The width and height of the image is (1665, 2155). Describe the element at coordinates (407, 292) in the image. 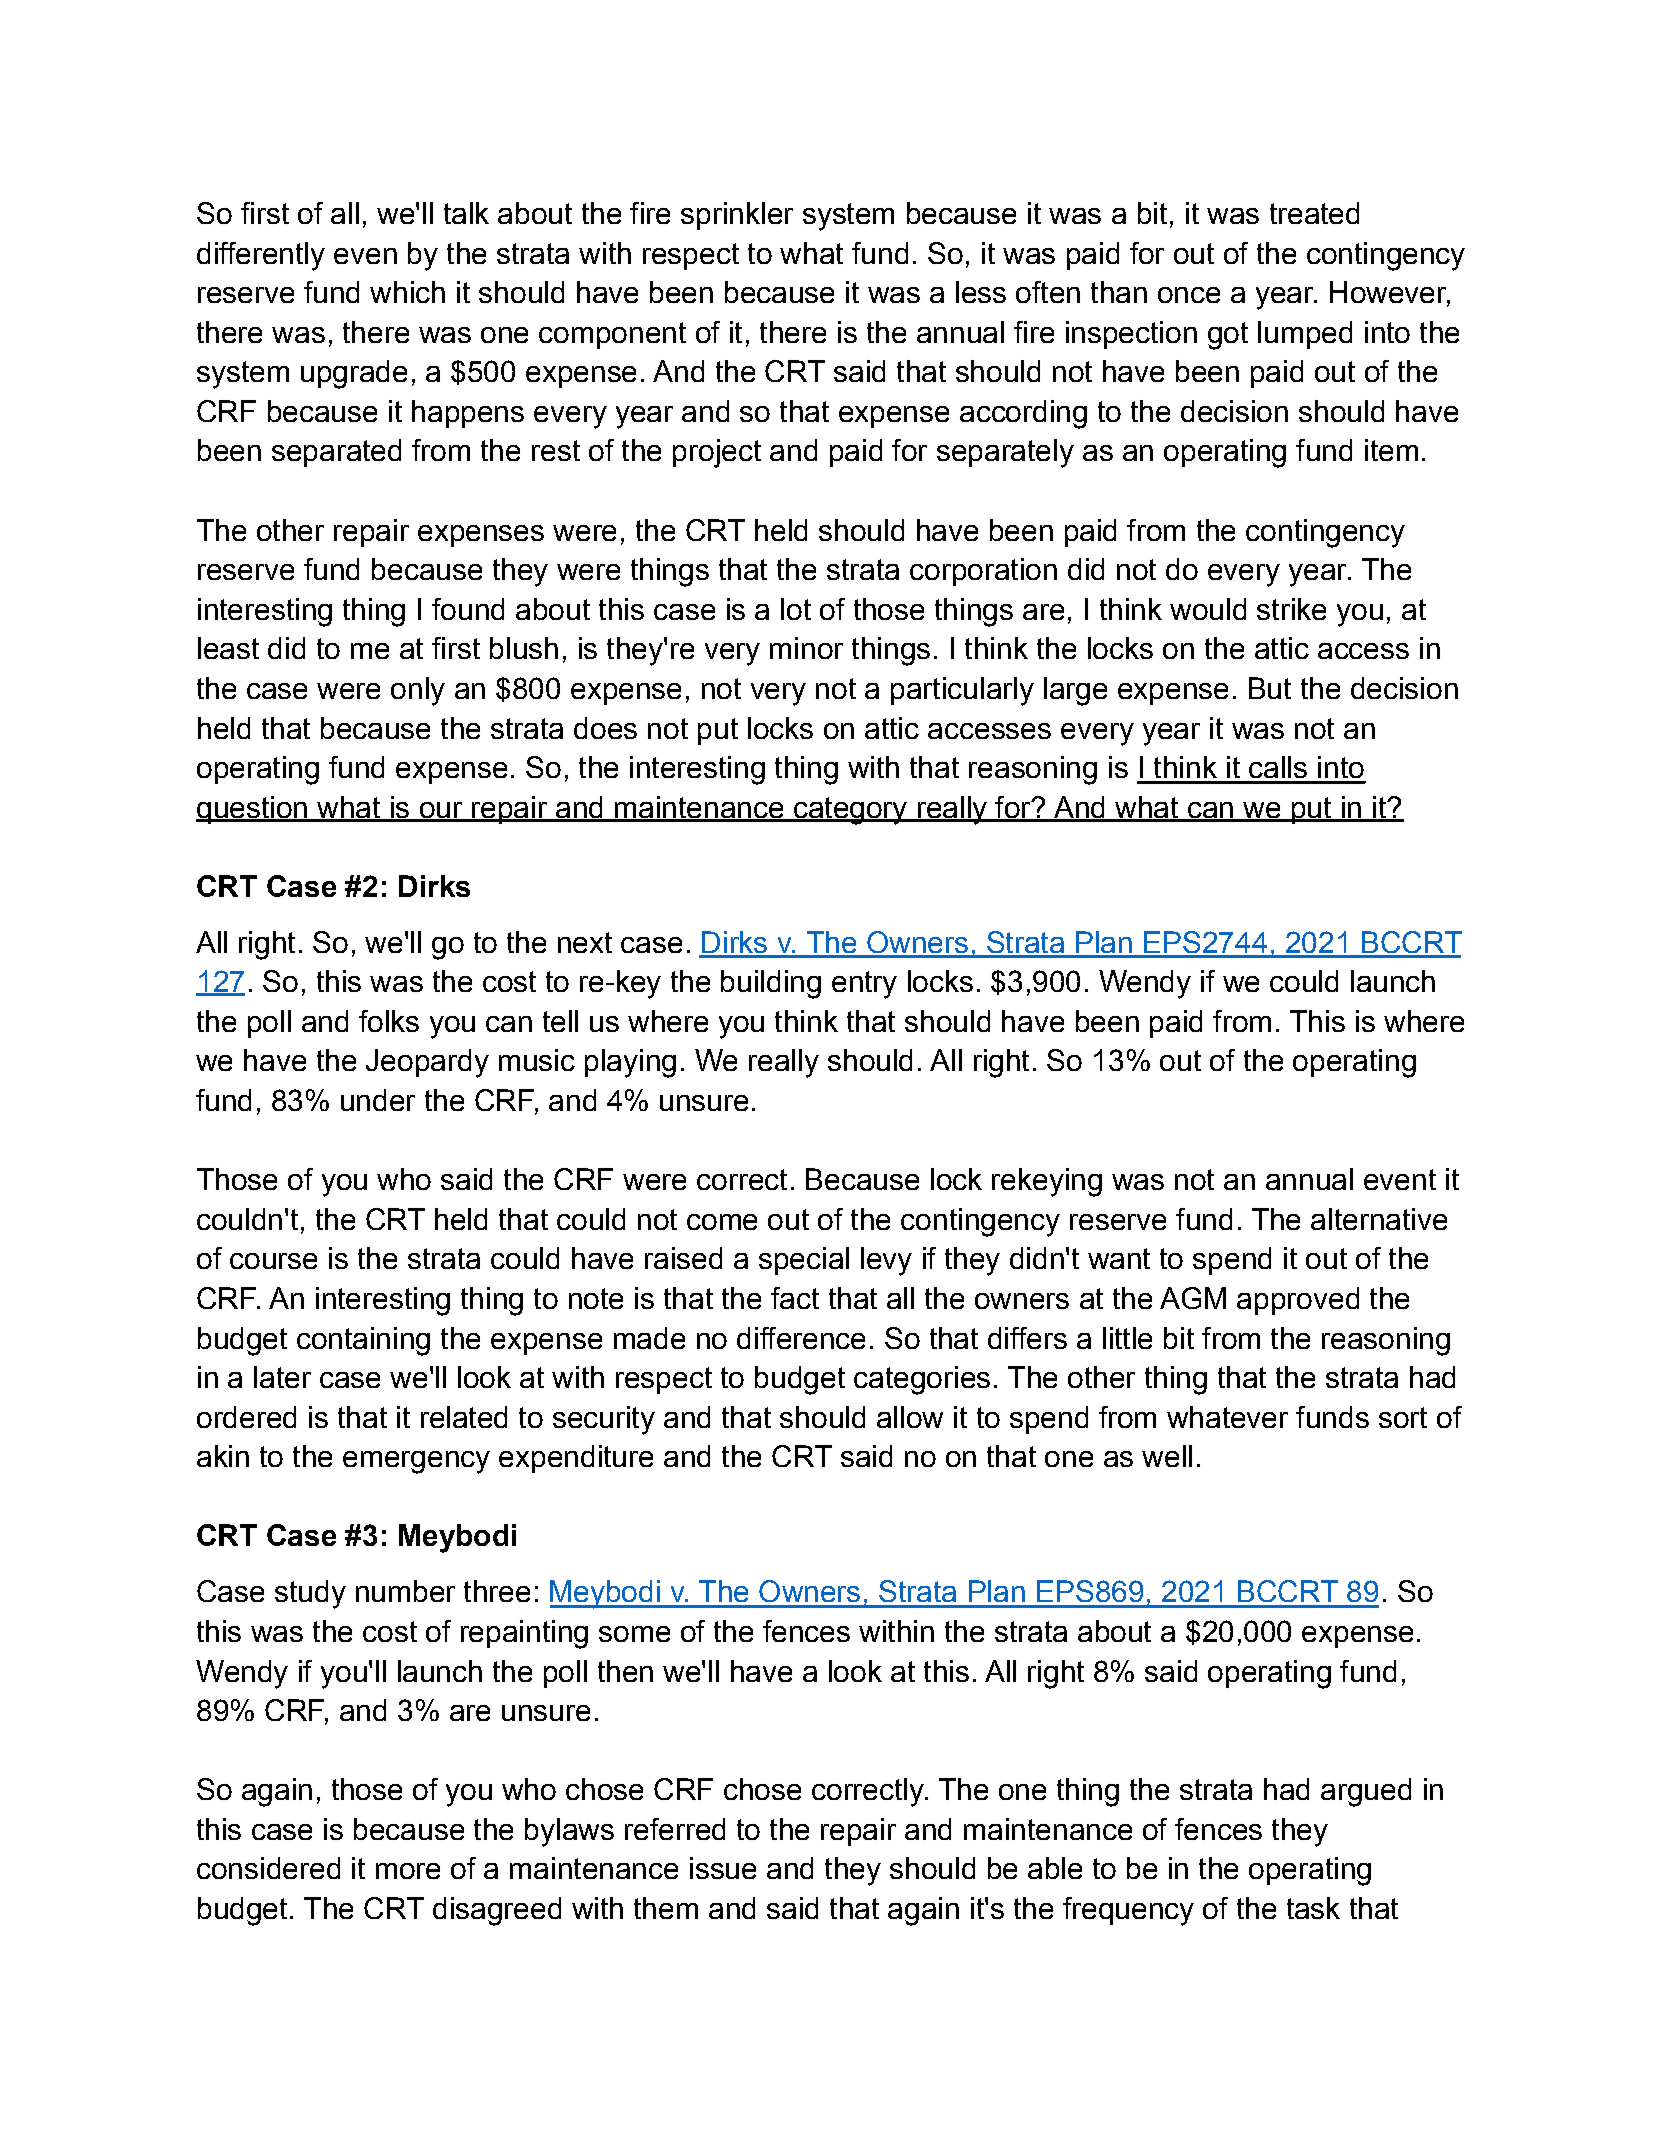

I see `which` at that location.
